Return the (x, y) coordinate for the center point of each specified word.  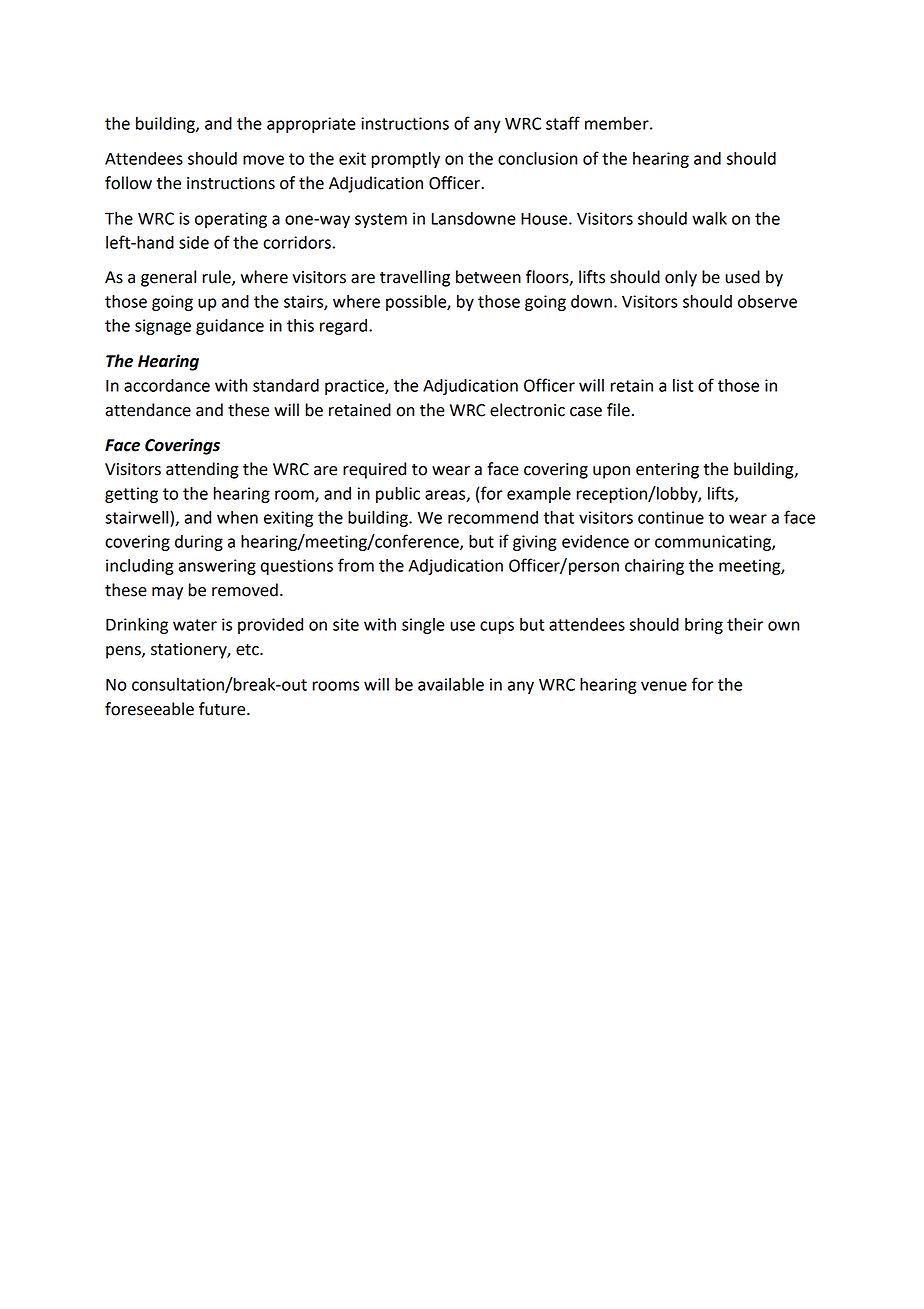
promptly (406, 160)
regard (343, 327)
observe (767, 301)
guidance (230, 327)
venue (664, 686)
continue (671, 517)
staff (563, 123)
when (237, 517)
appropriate (311, 125)
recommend (493, 517)
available (451, 684)
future (223, 709)
